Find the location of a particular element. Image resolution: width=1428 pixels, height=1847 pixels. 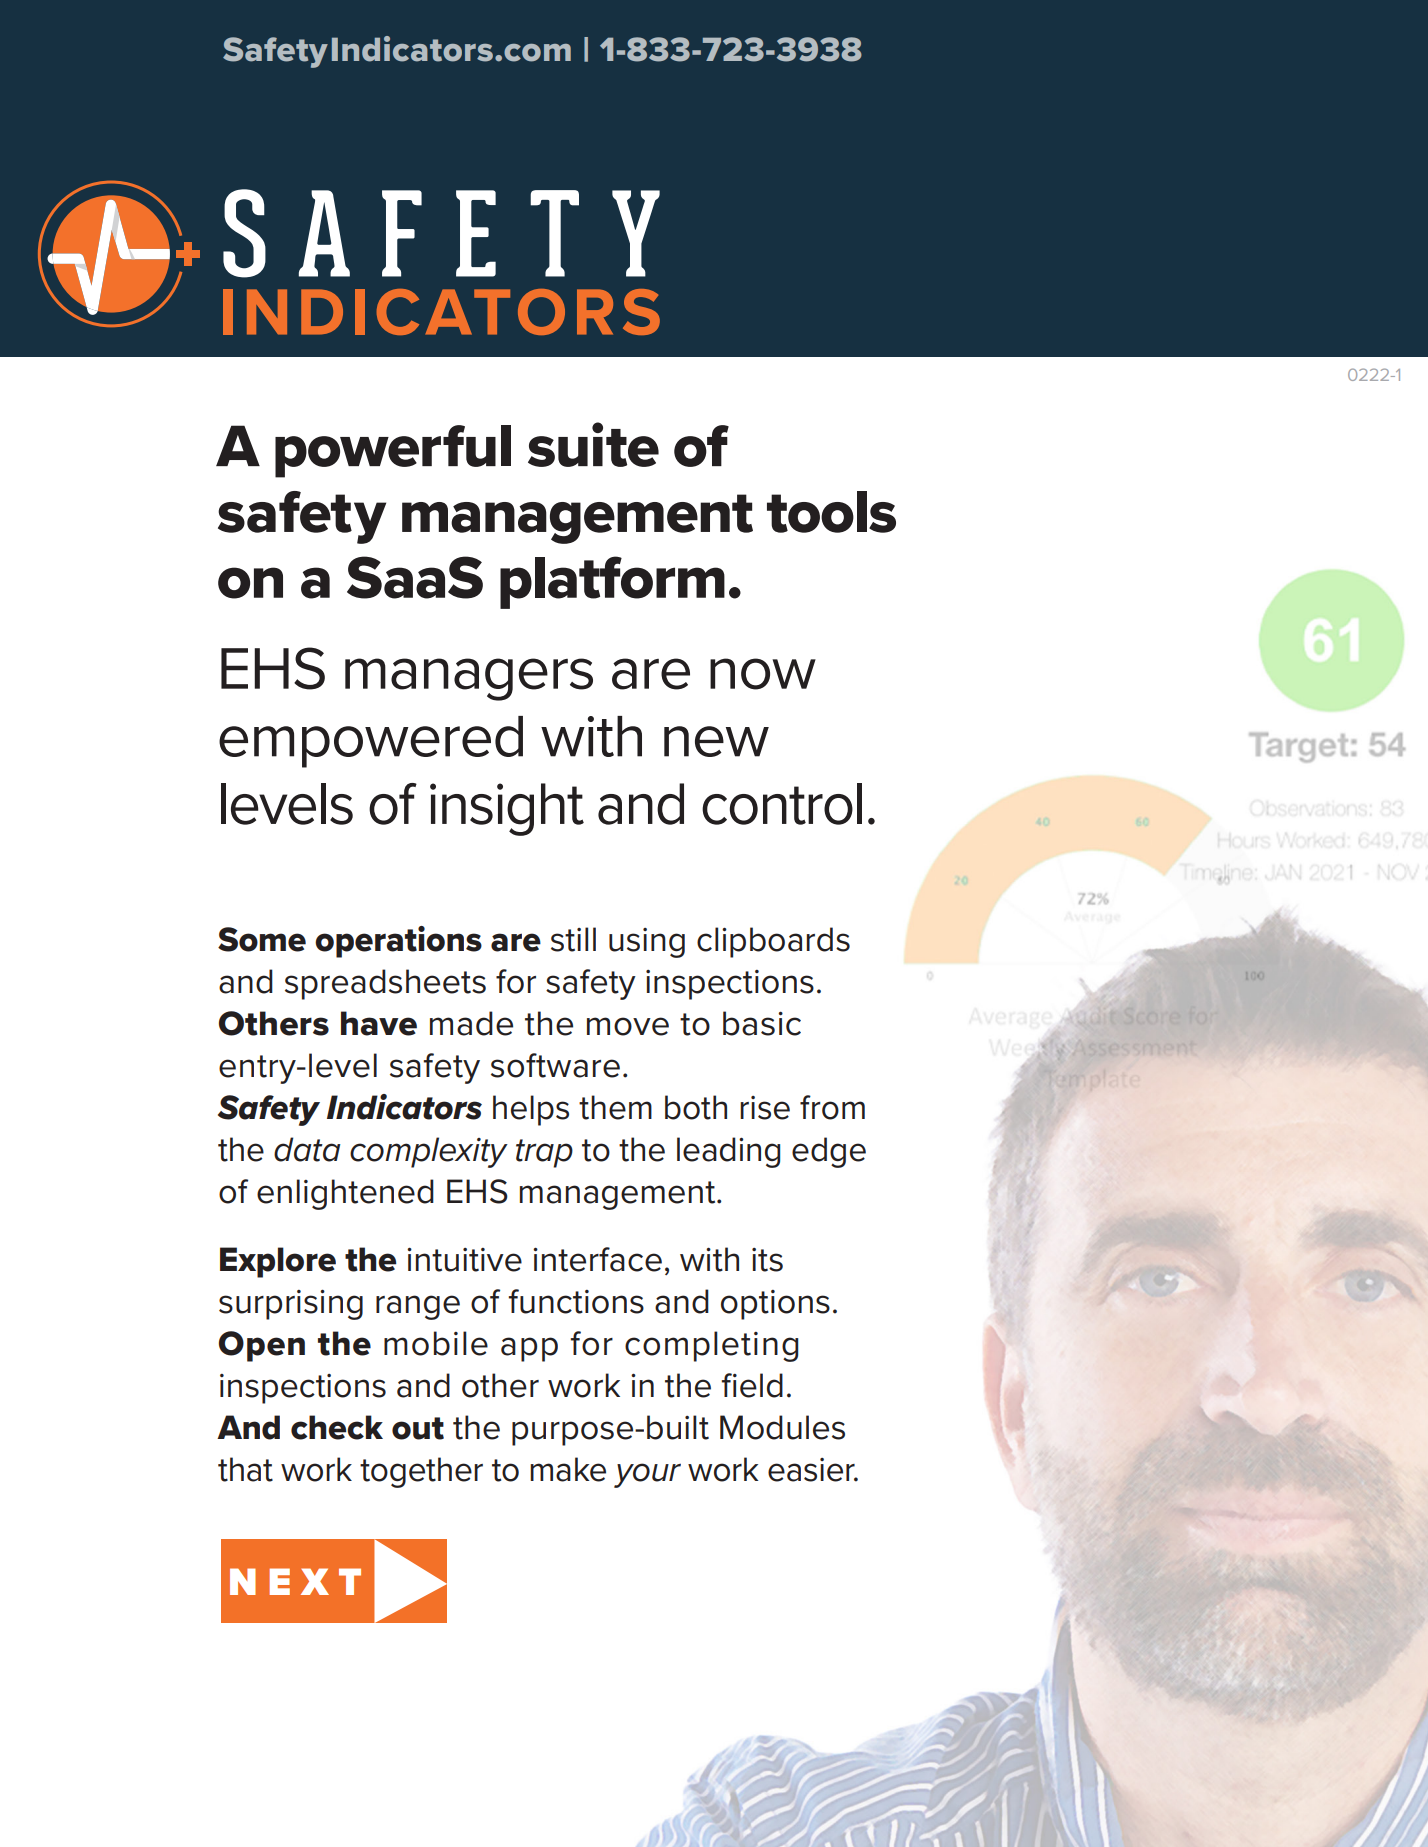

suite is located at coordinates (593, 444).
